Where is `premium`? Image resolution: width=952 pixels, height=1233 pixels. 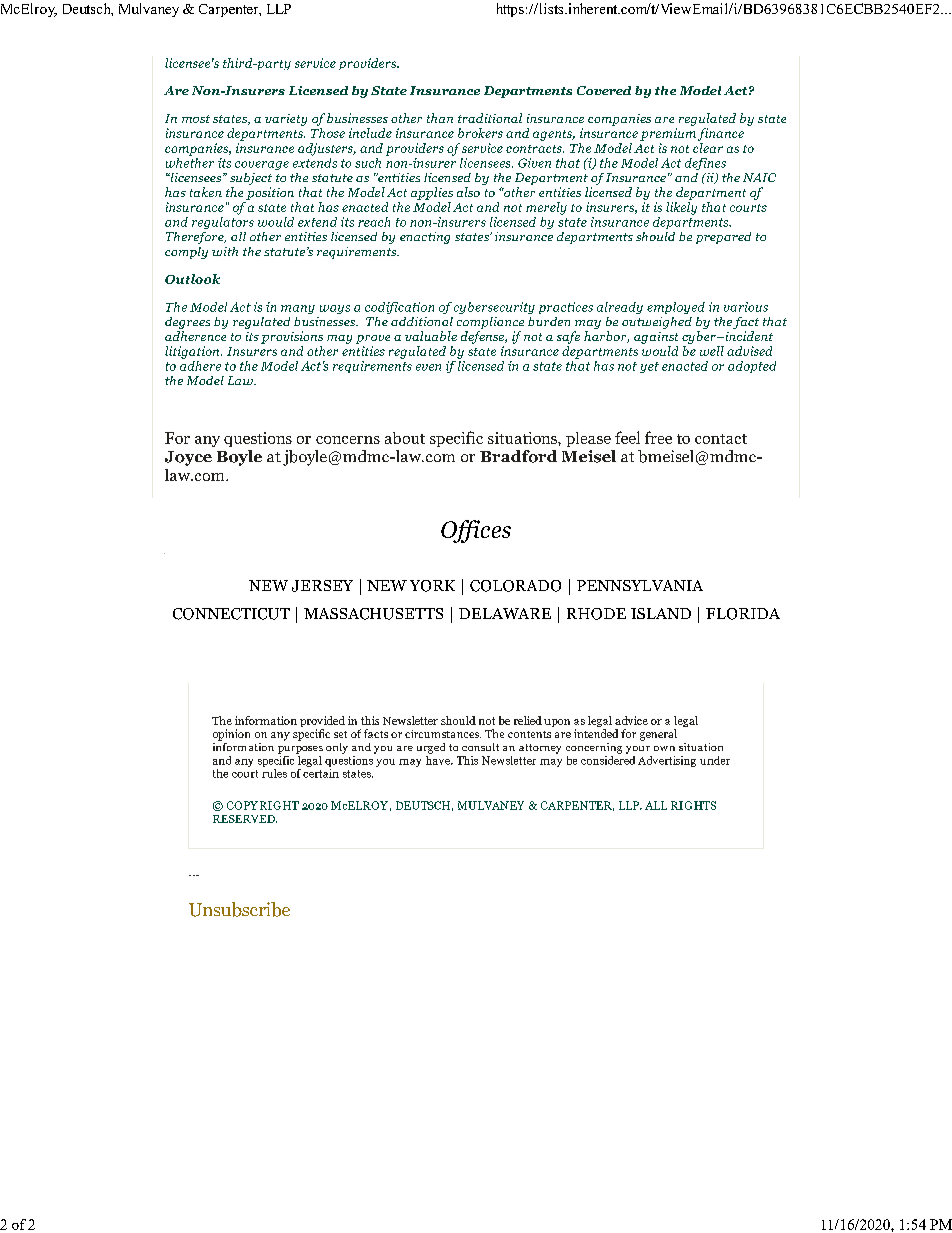 premium is located at coordinates (668, 134).
